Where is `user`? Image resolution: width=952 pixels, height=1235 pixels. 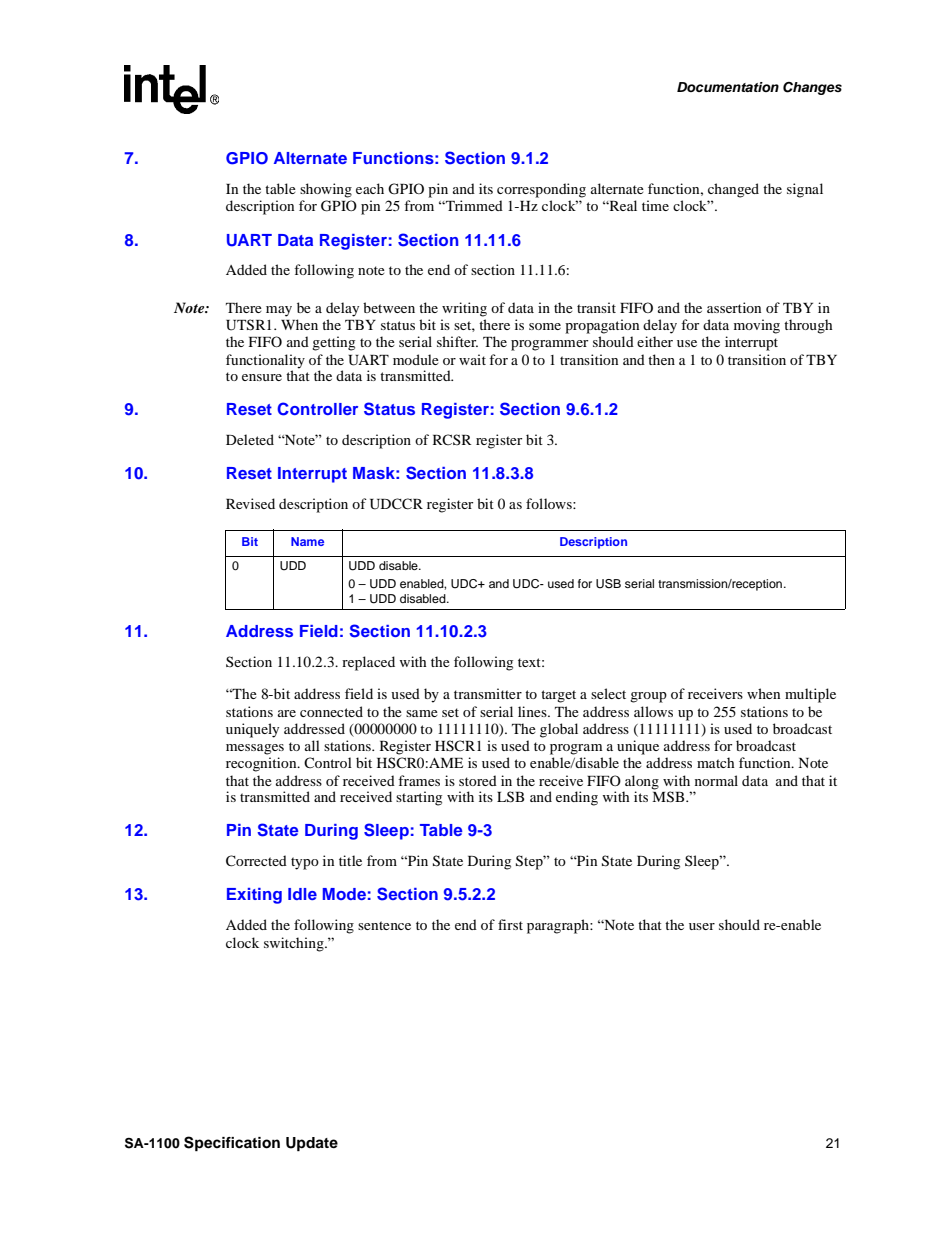 user is located at coordinates (702, 926).
